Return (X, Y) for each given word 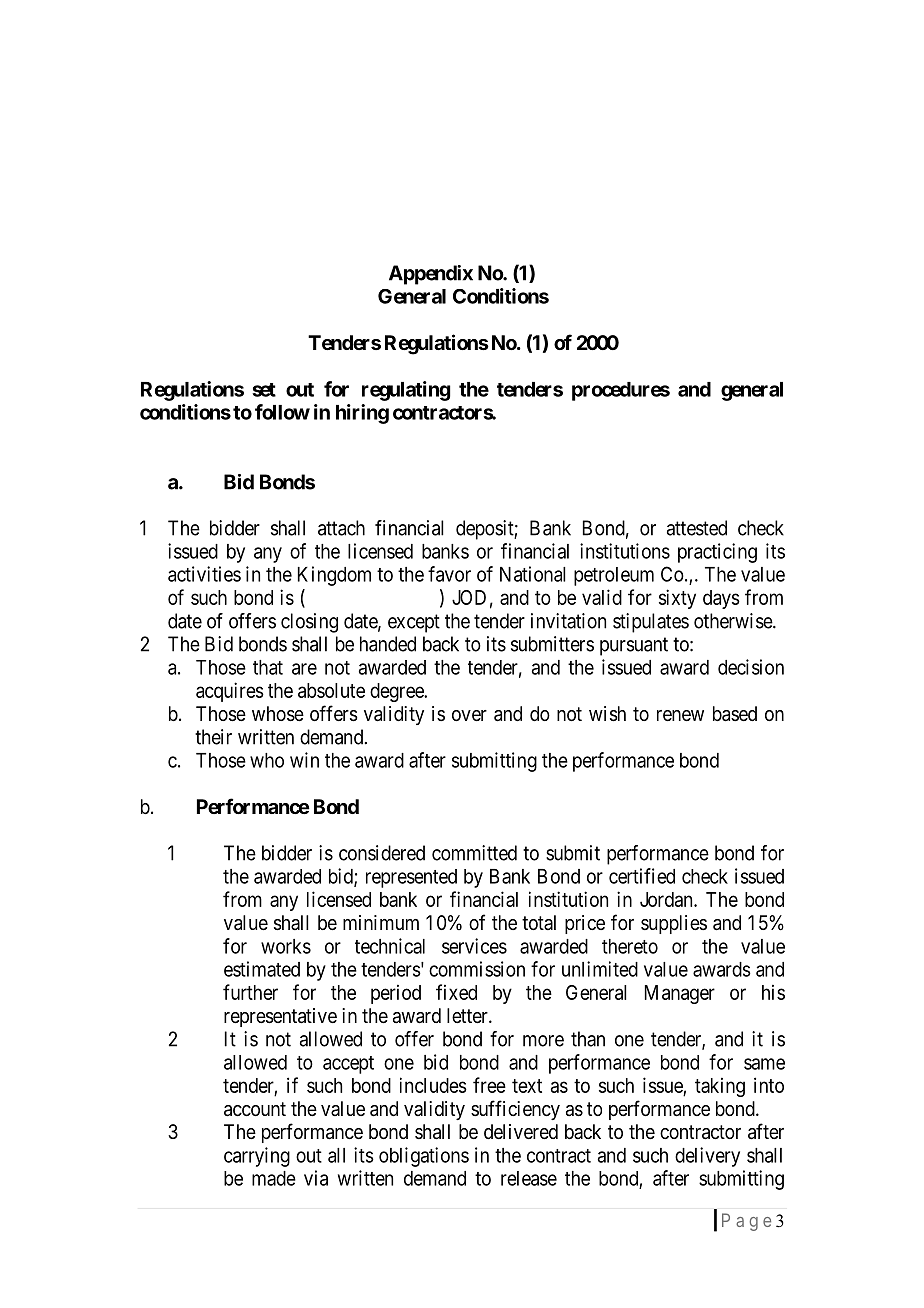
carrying (257, 1157)
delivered (521, 1132)
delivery (707, 1157)
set (264, 390)
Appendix (431, 275)
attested (697, 528)
